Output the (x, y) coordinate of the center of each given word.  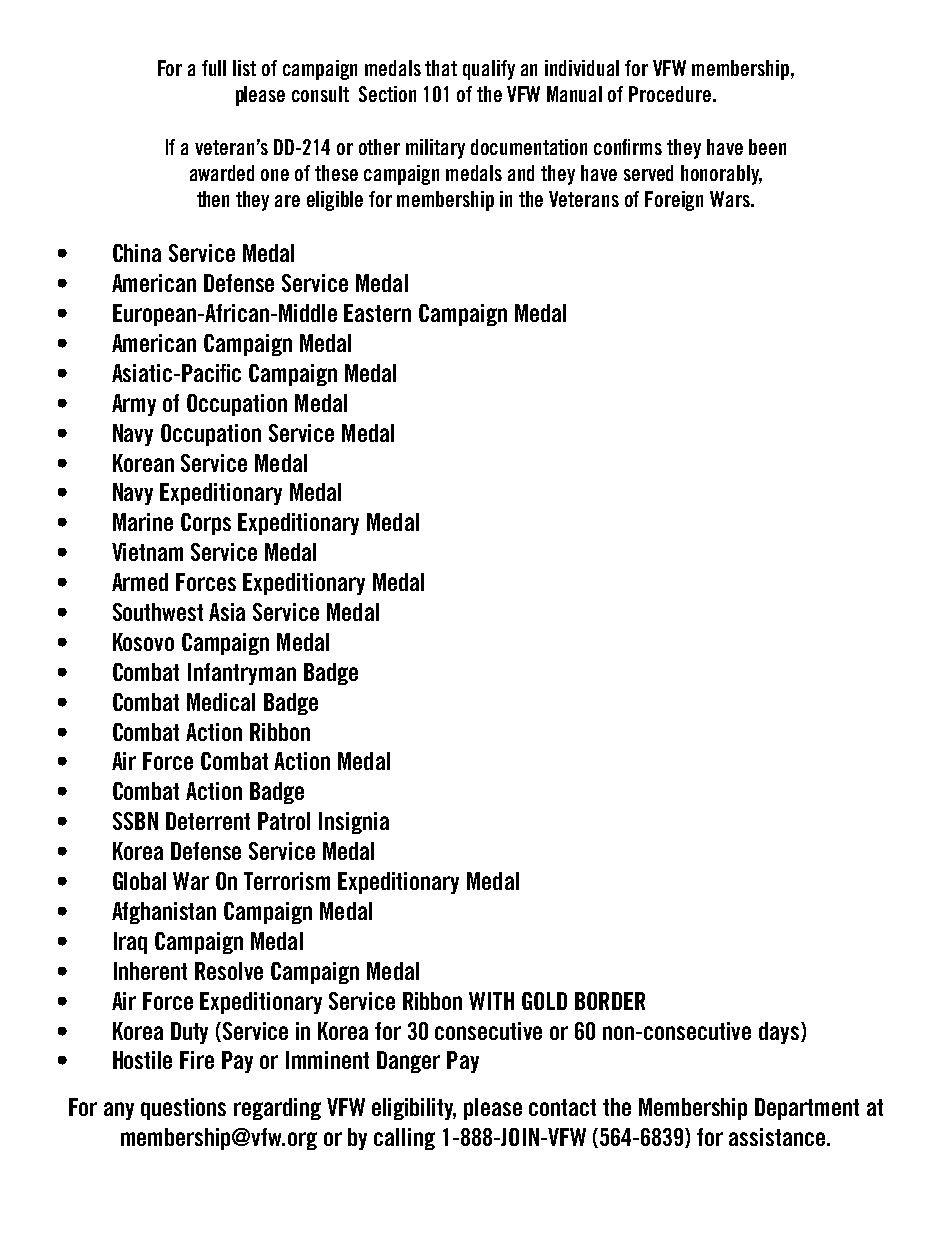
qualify (489, 70)
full (214, 68)
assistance (777, 1137)
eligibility (414, 1109)
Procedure (671, 94)
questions (183, 1109)
